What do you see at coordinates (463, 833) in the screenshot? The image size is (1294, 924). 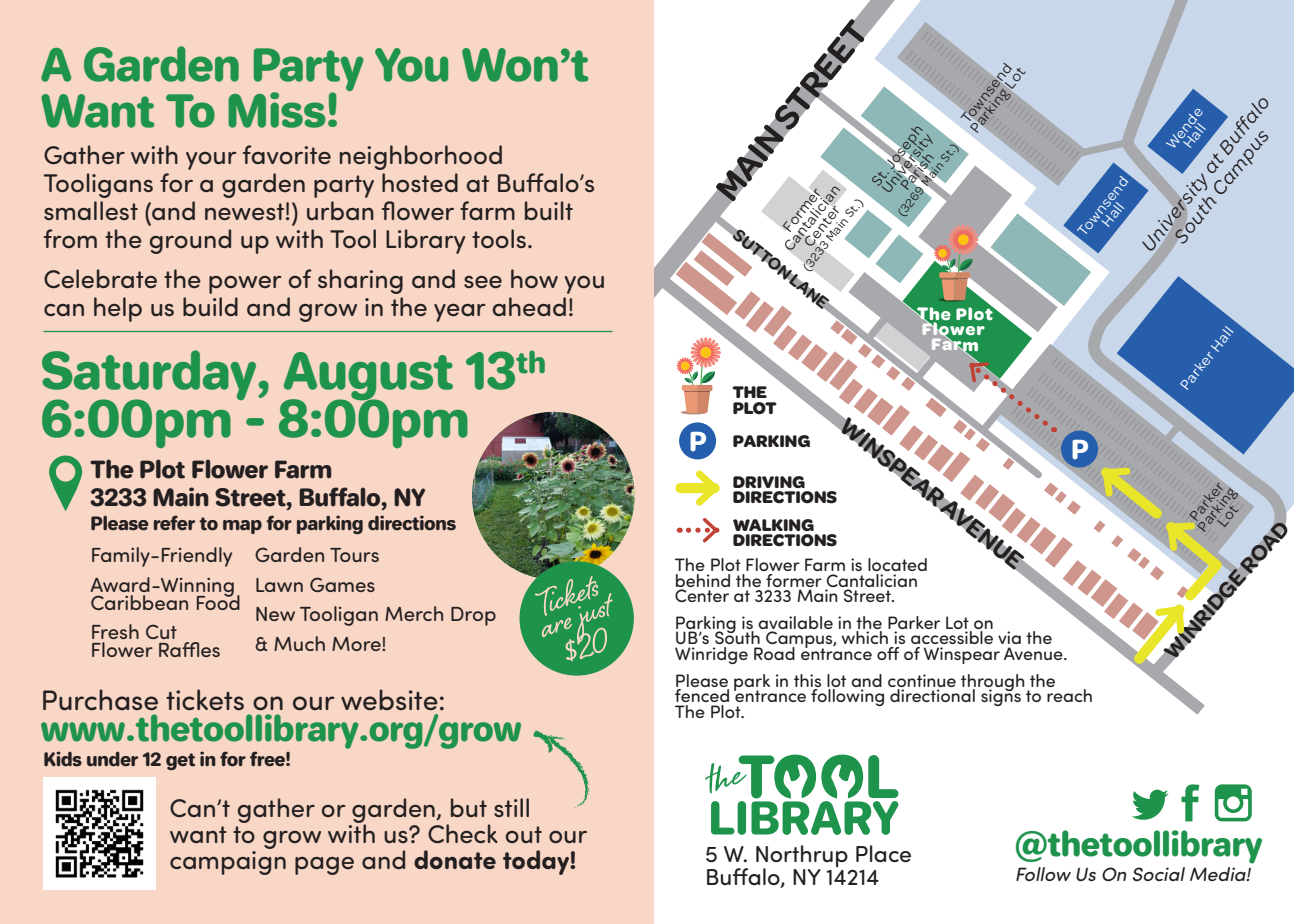 I see `Check` at bounding box center [463, 833].
